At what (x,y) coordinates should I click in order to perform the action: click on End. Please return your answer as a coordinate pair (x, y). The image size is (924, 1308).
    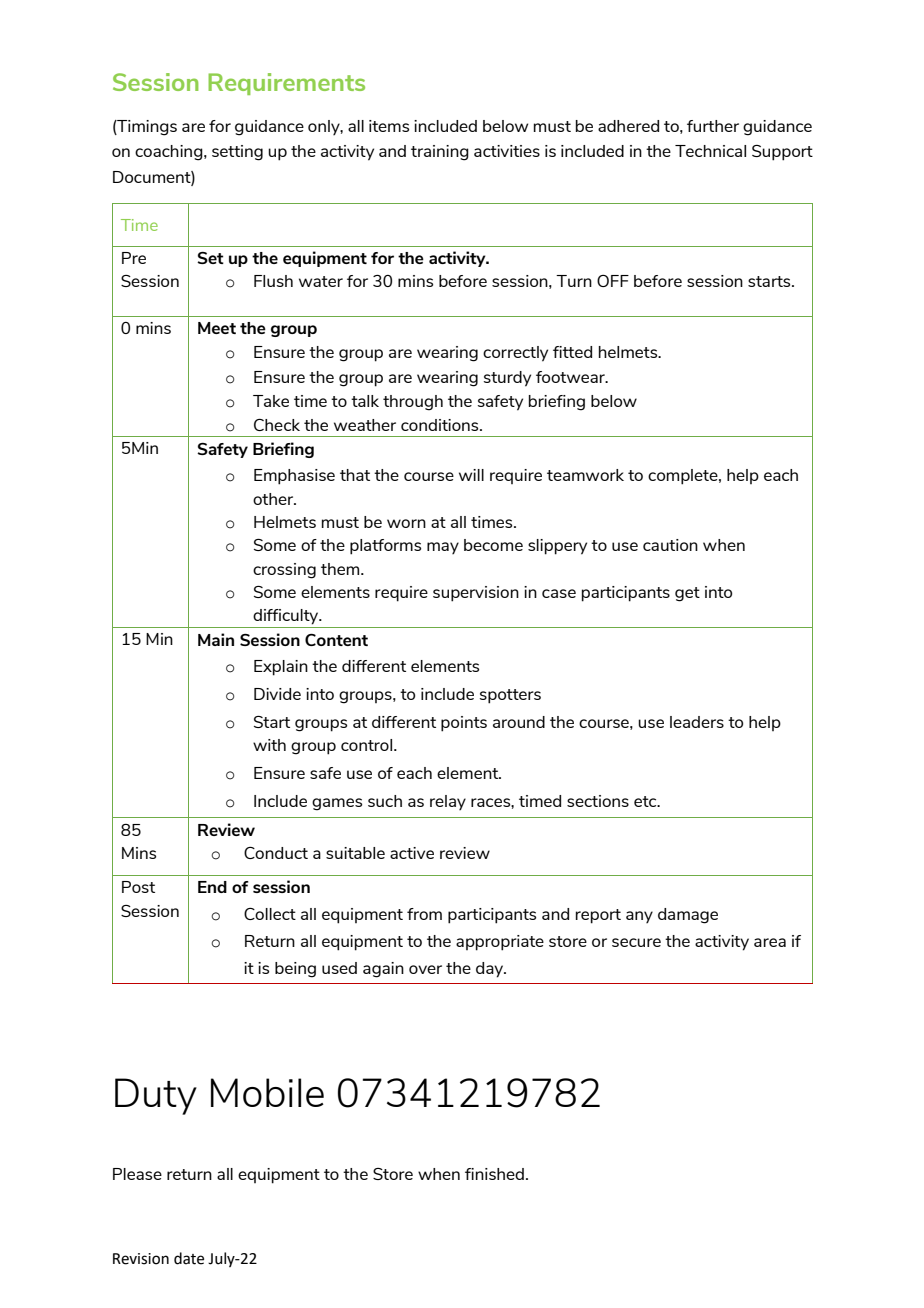
    Looking at the image, I should click on (212, 887).
